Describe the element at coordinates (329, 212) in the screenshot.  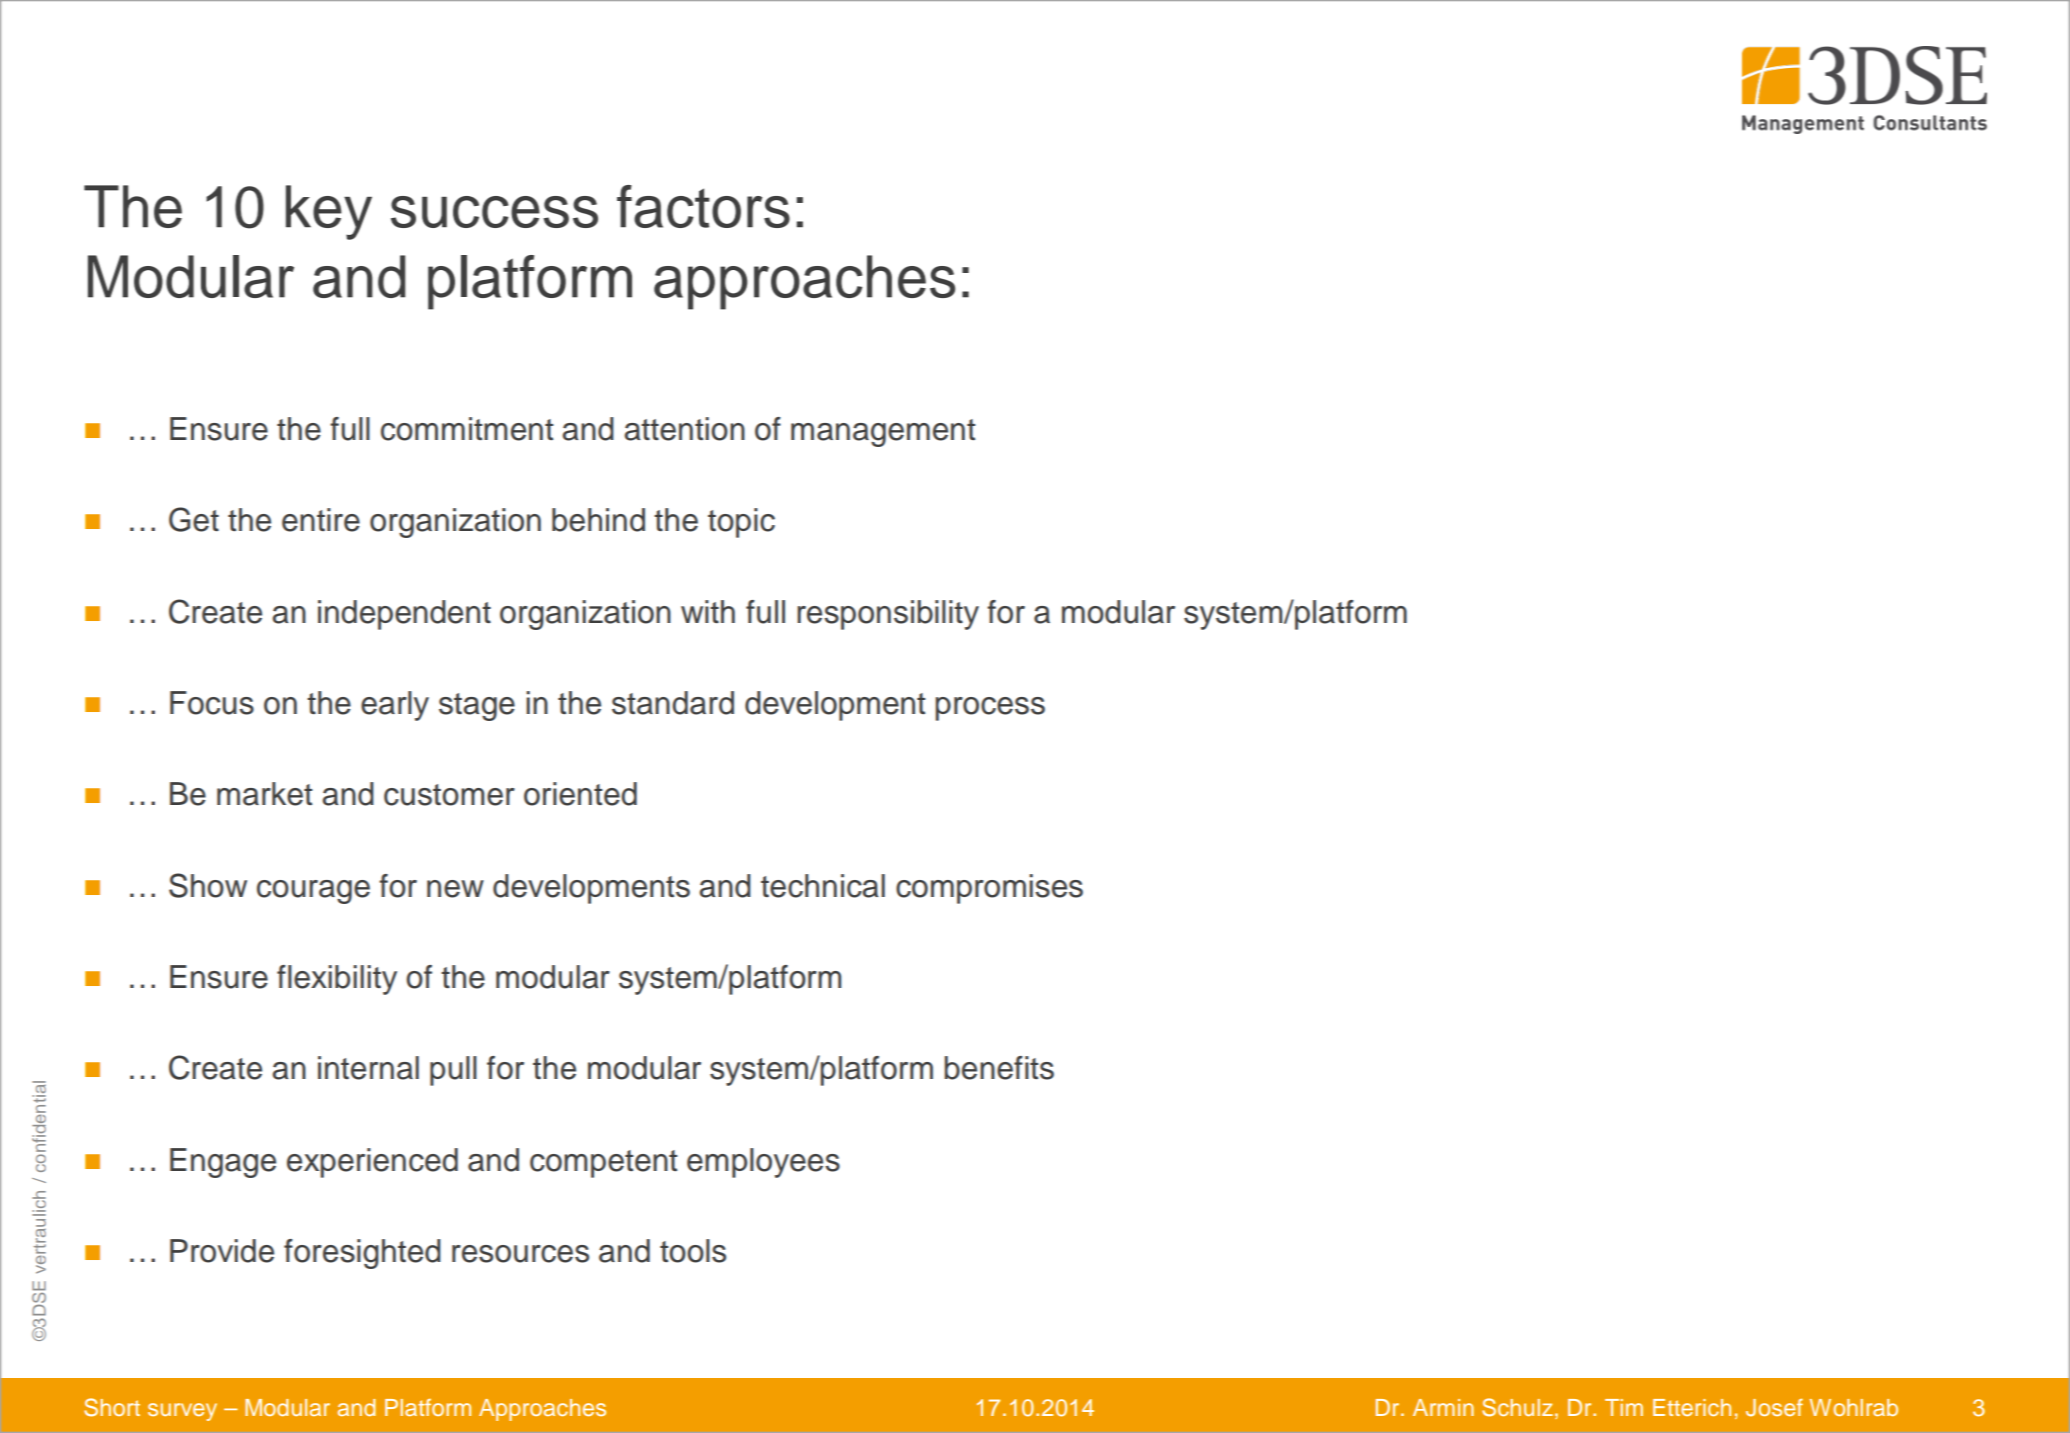
I see `key` at that location.
